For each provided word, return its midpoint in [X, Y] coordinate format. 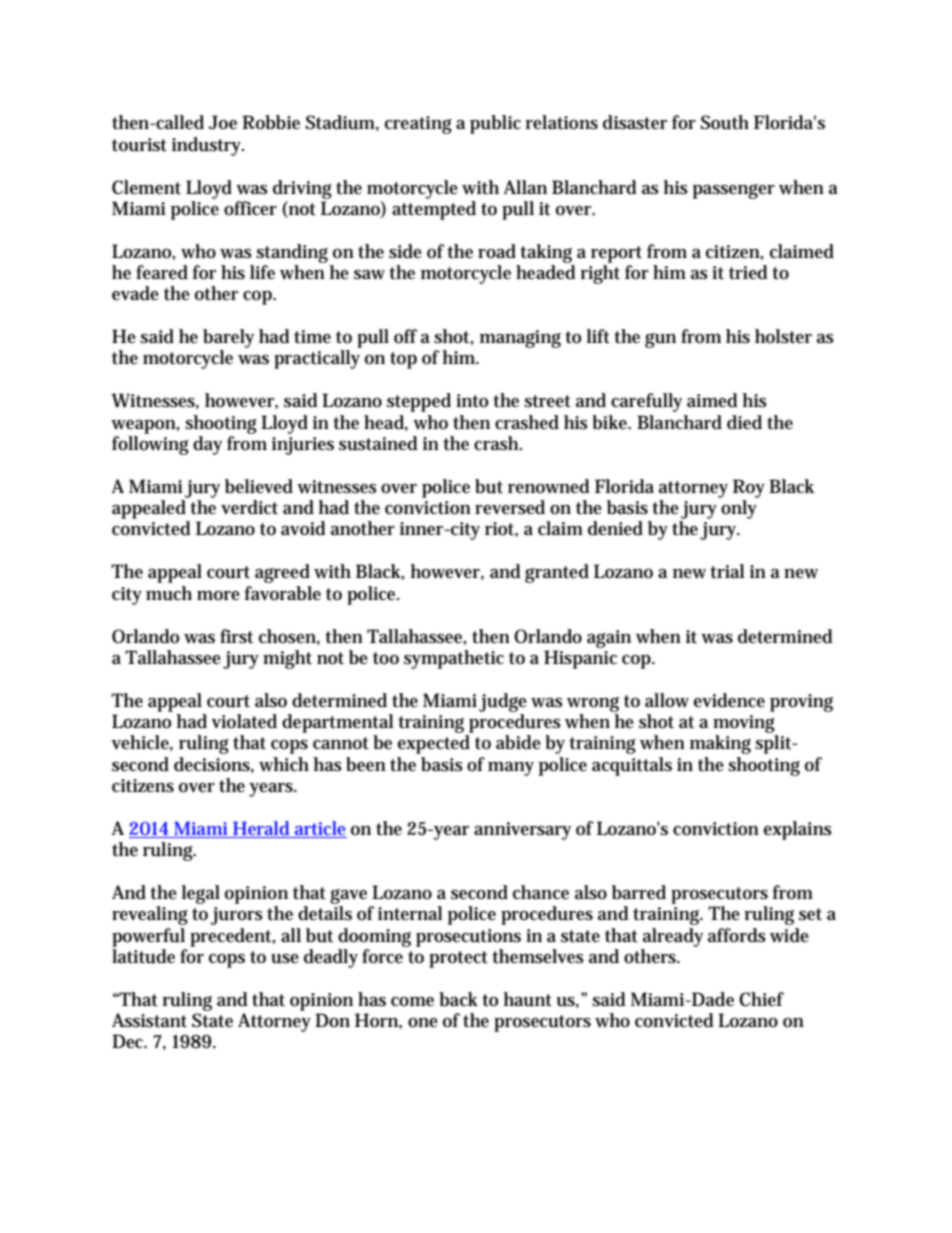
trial [727, 571]
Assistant [149, 1020]
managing [520, 339]
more [218, 596]
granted [557, 573]
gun [660, 340]
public [495, 124]
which [284, 764]
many [511, 769]
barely [228, 338]
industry [208, 146]
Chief [761, 999]
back [458, 999]
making [720, 744]
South [725, 122]
